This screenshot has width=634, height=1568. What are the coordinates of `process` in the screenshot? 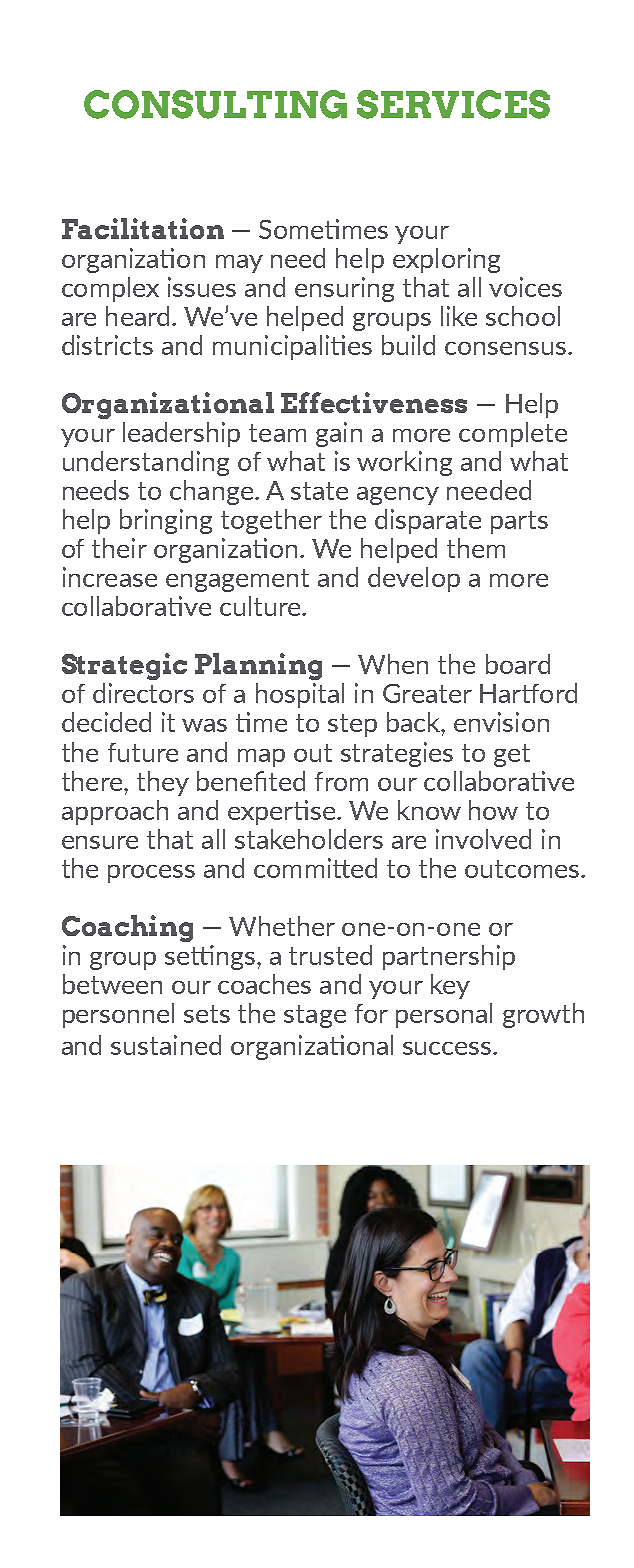 It's located at (151, 874).
